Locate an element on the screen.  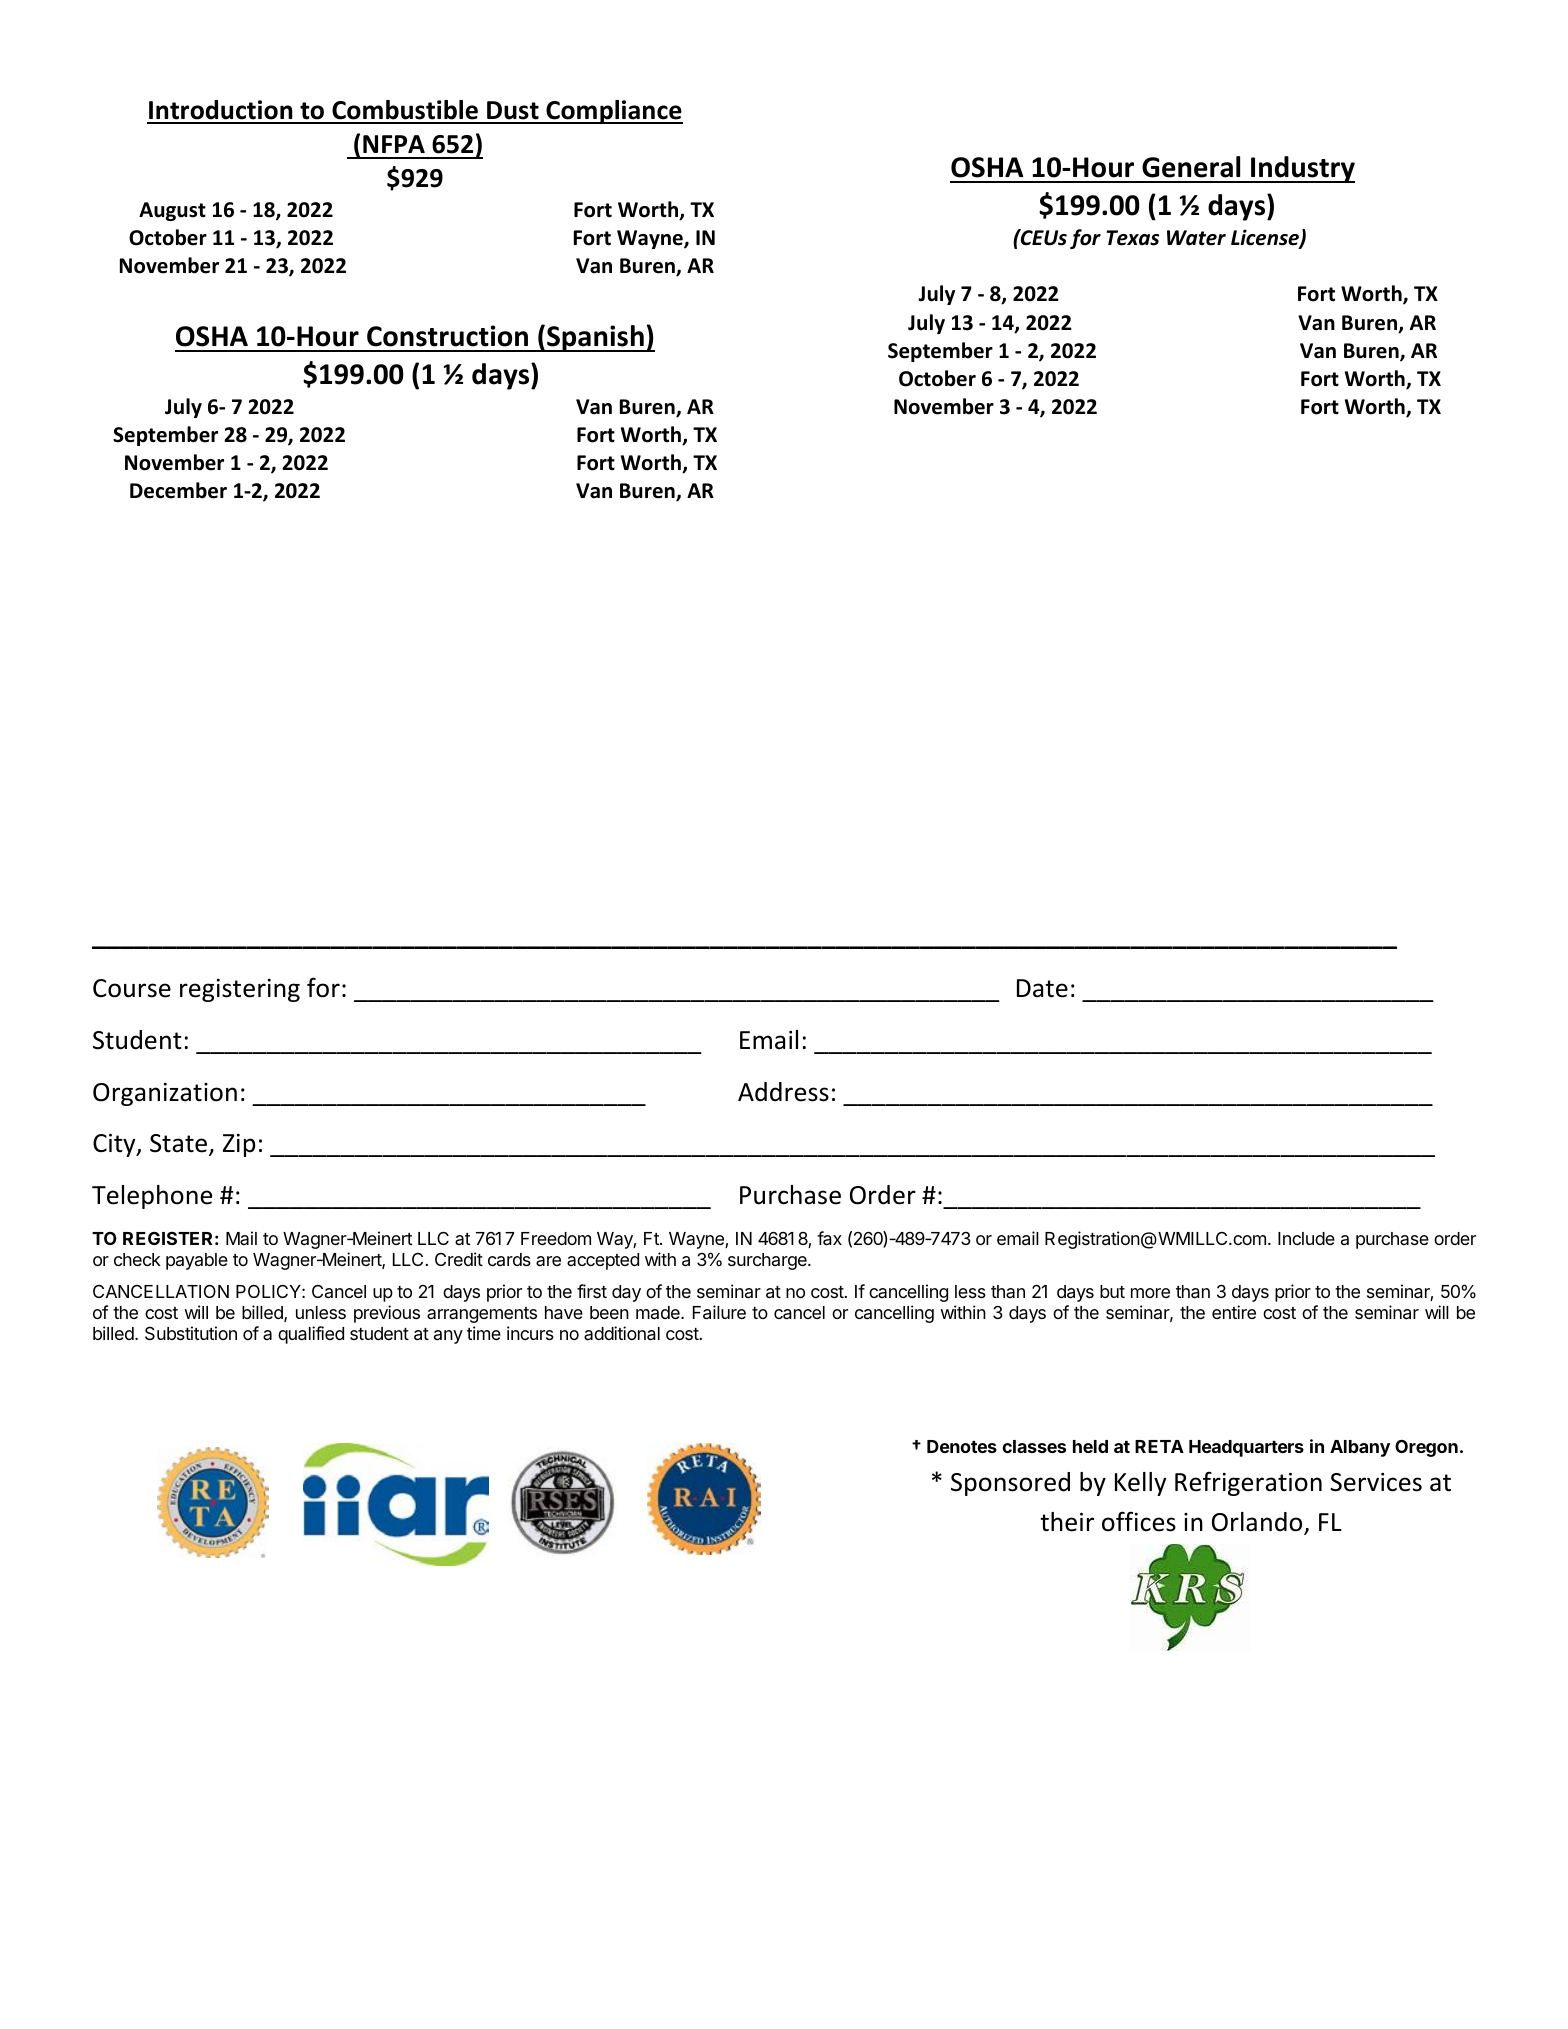
Address is located at coordinates (783, 1092).
